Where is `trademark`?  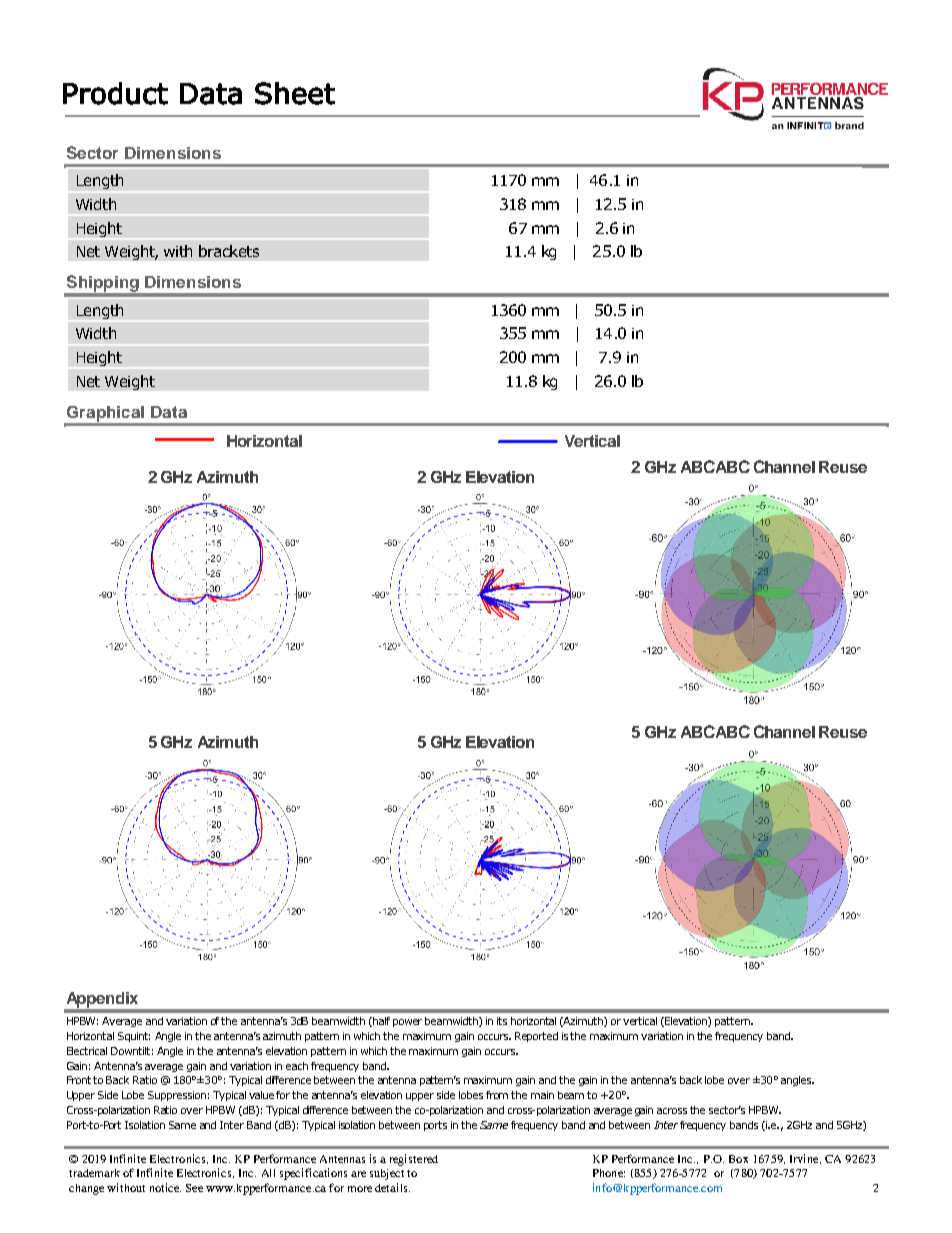
trademark is located at coordinates (94, 1173).
